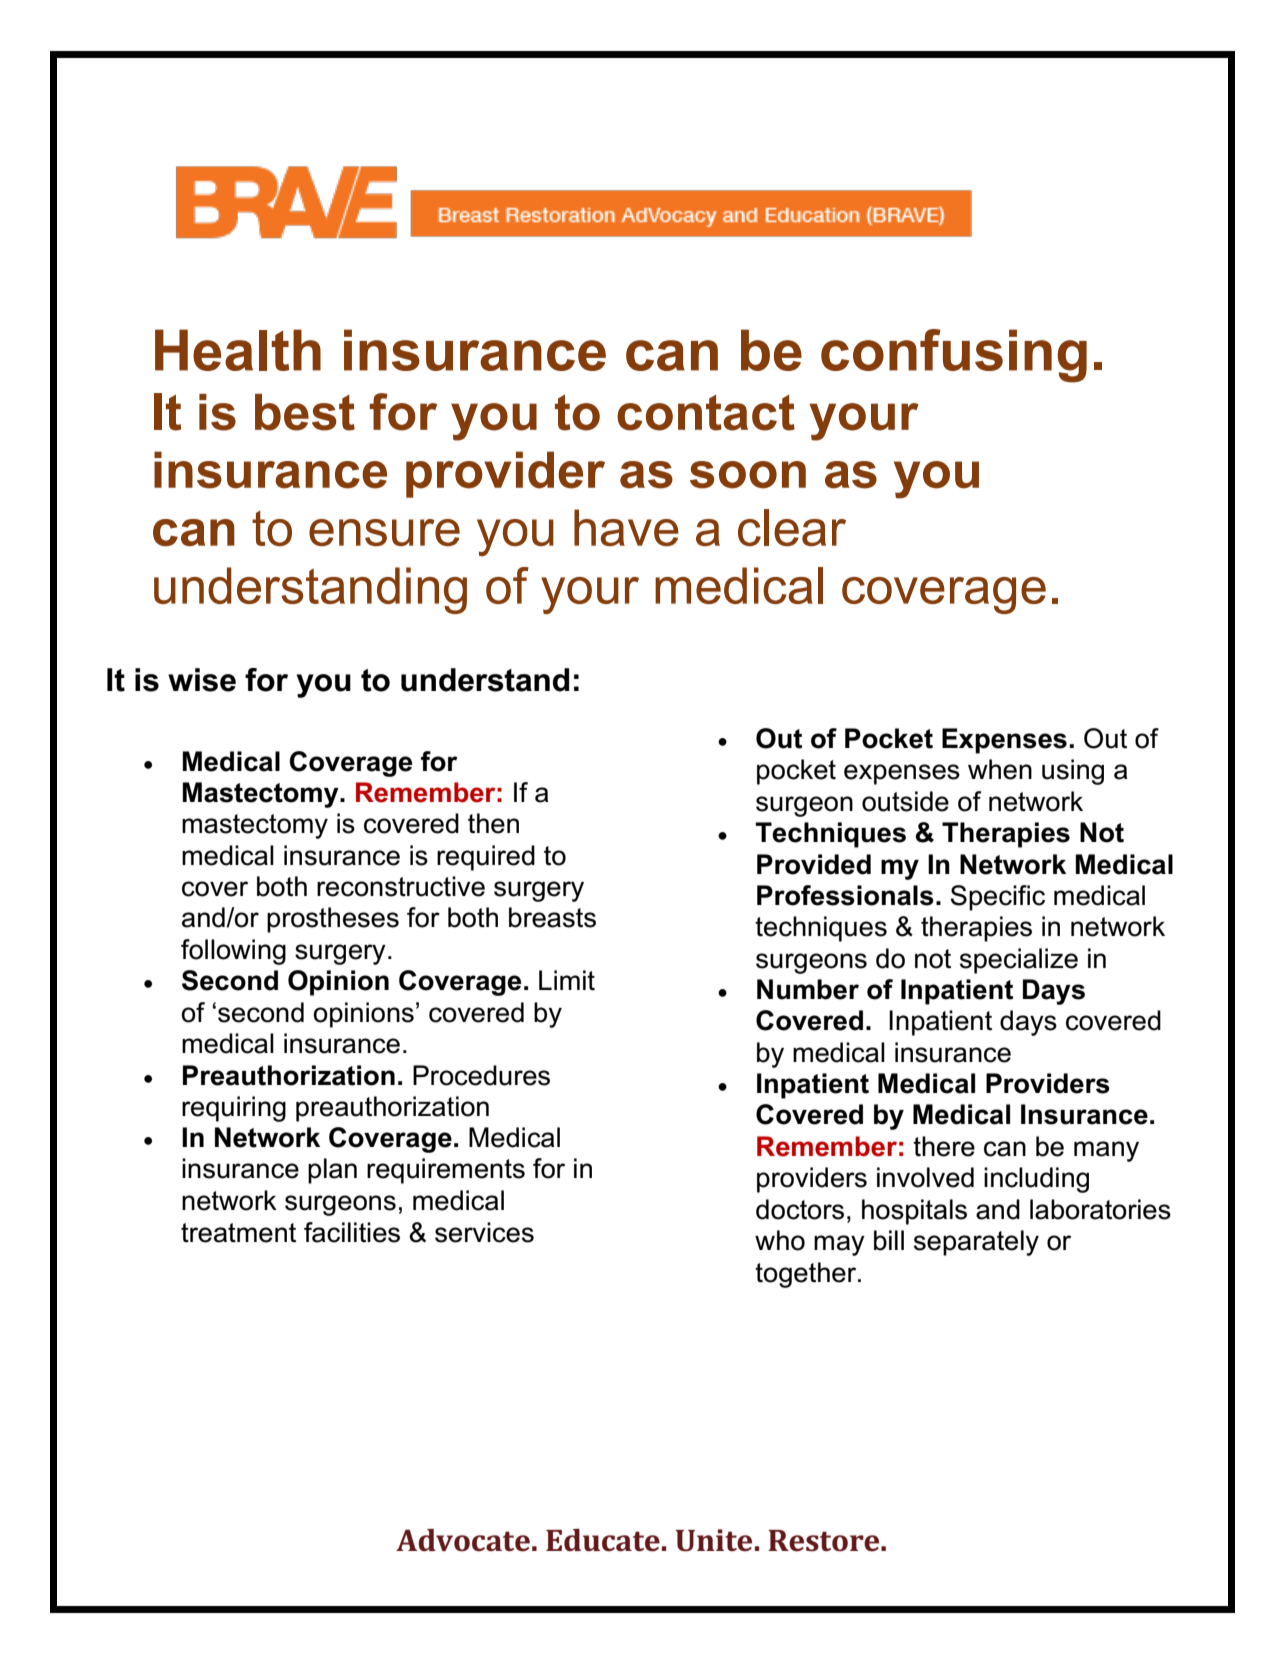 The image size is (1285, 1662). What do you see at coordinates (463, 1540) in the screenshot?
I see `Advocate` at bounding box center [463, 1540].
